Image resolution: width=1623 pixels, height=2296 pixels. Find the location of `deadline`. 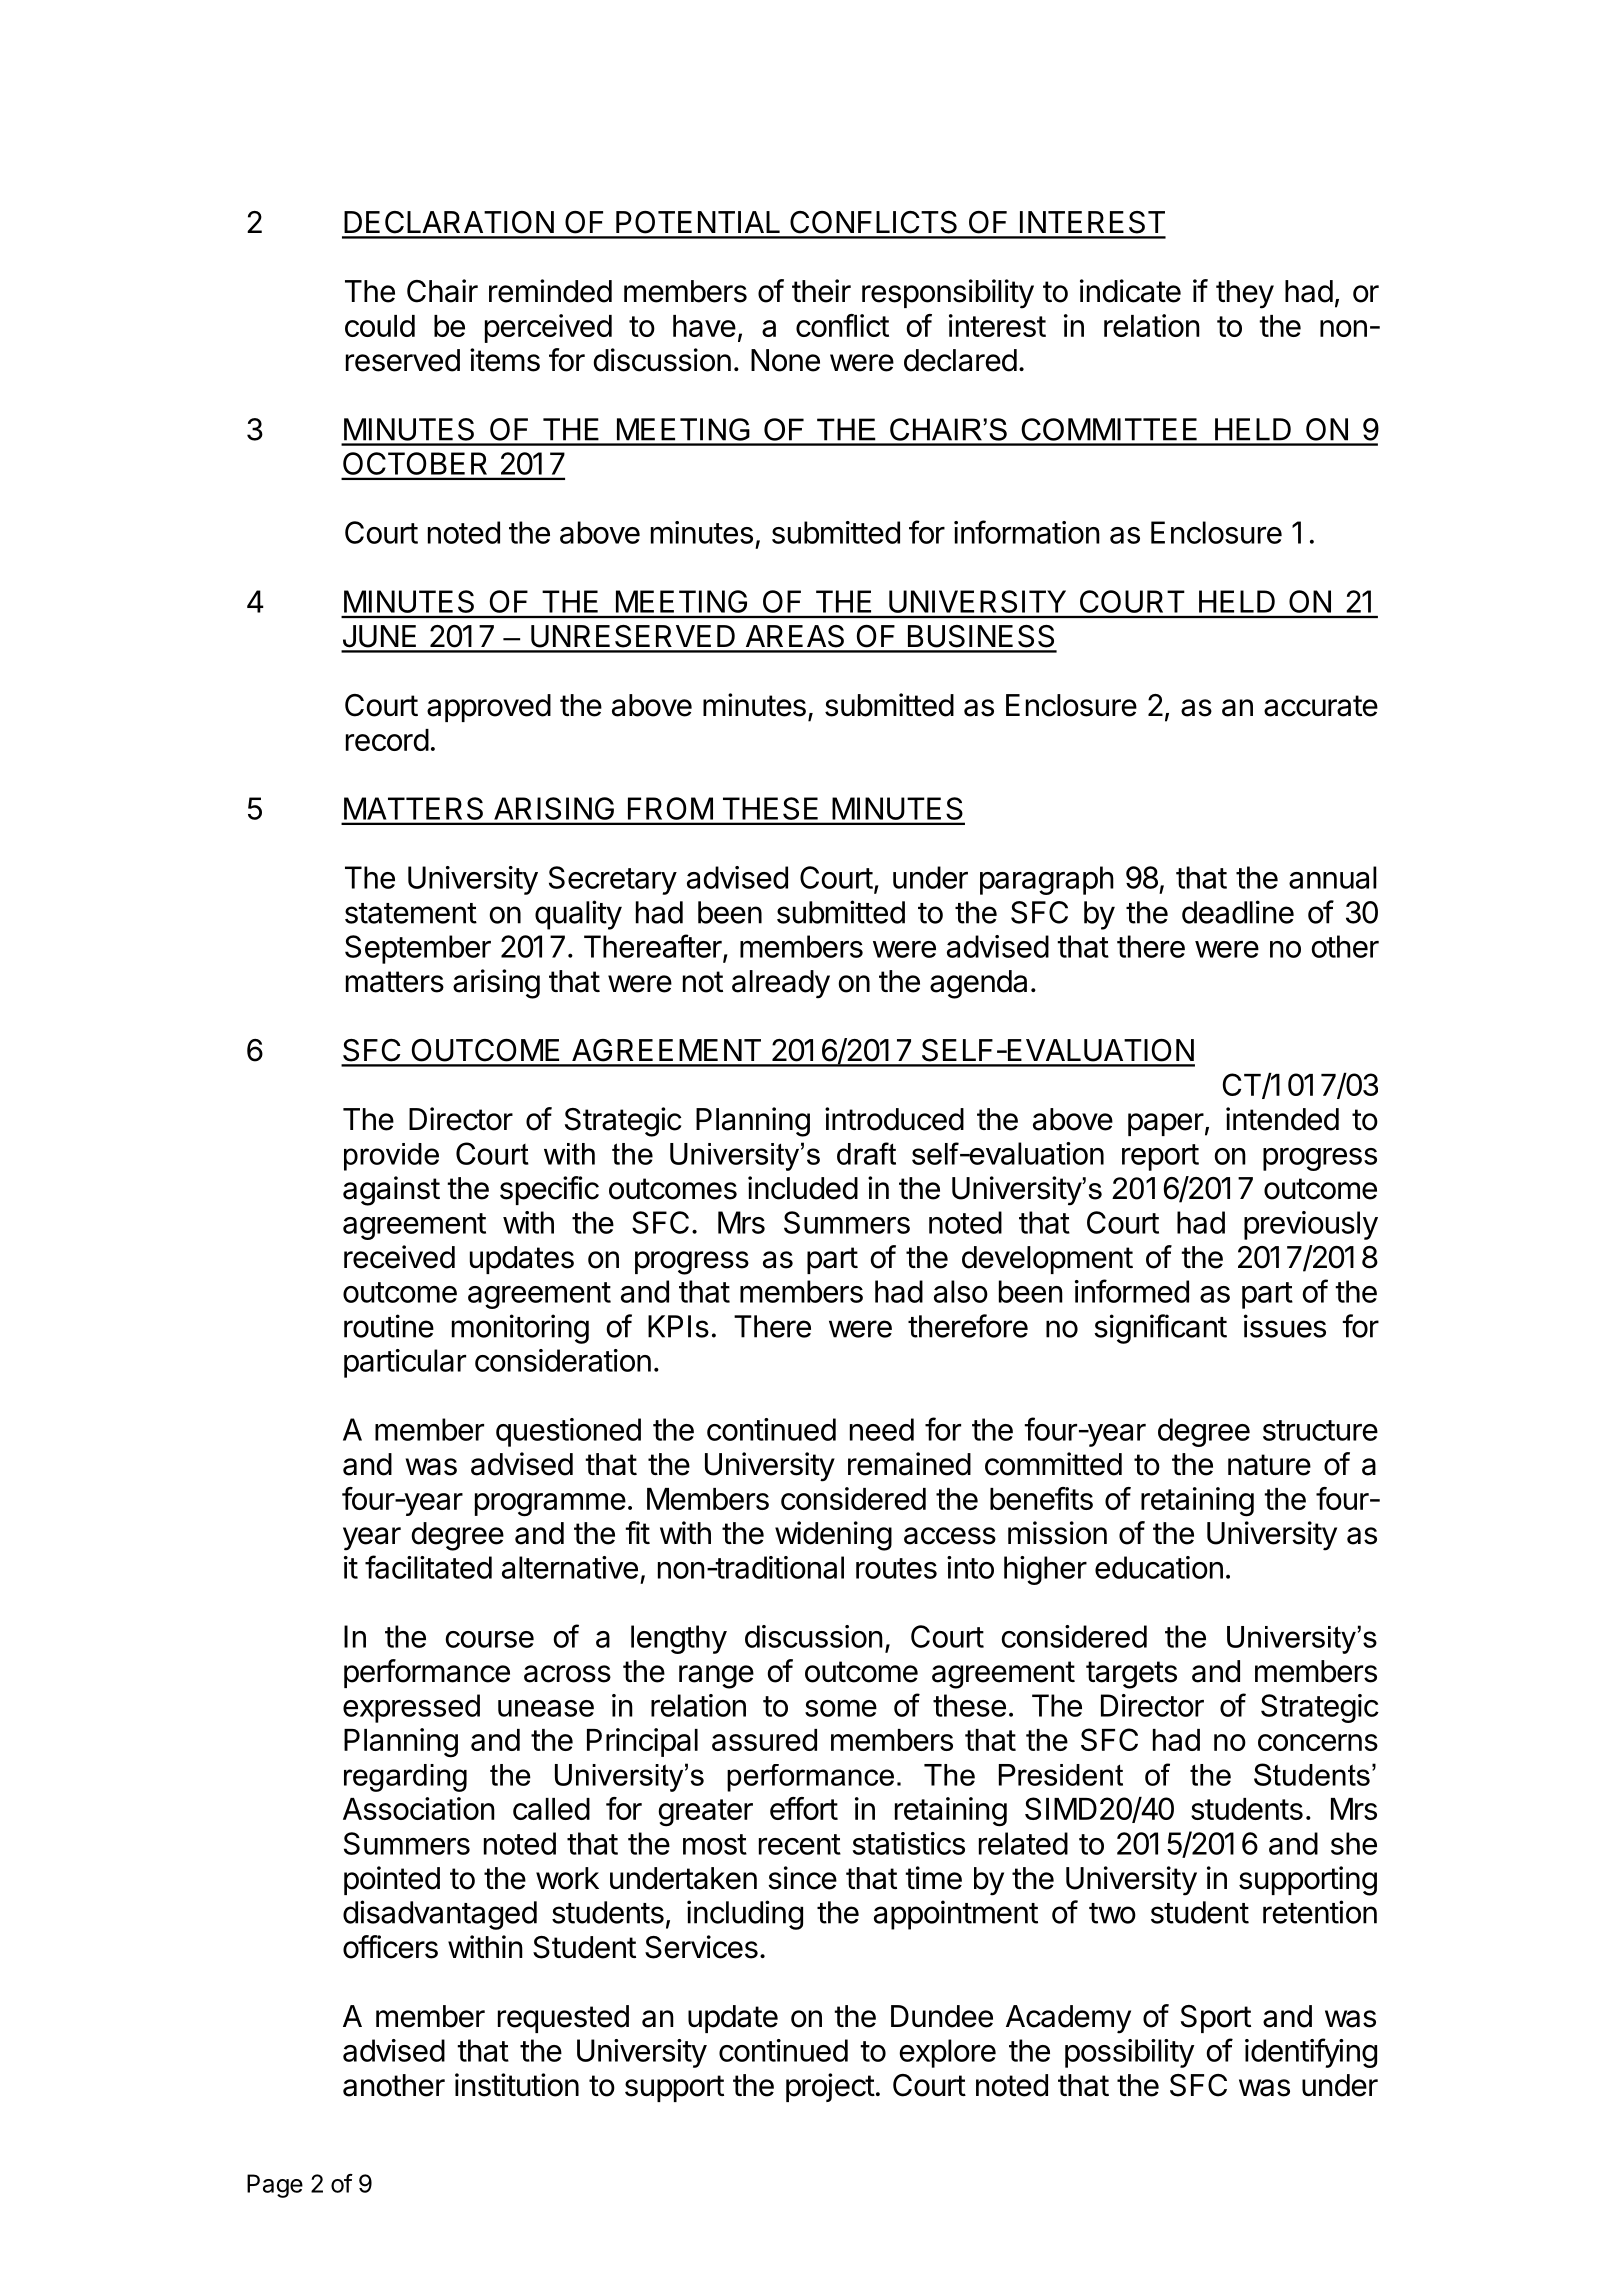

deadline is located at coordinates (1238, 912).
